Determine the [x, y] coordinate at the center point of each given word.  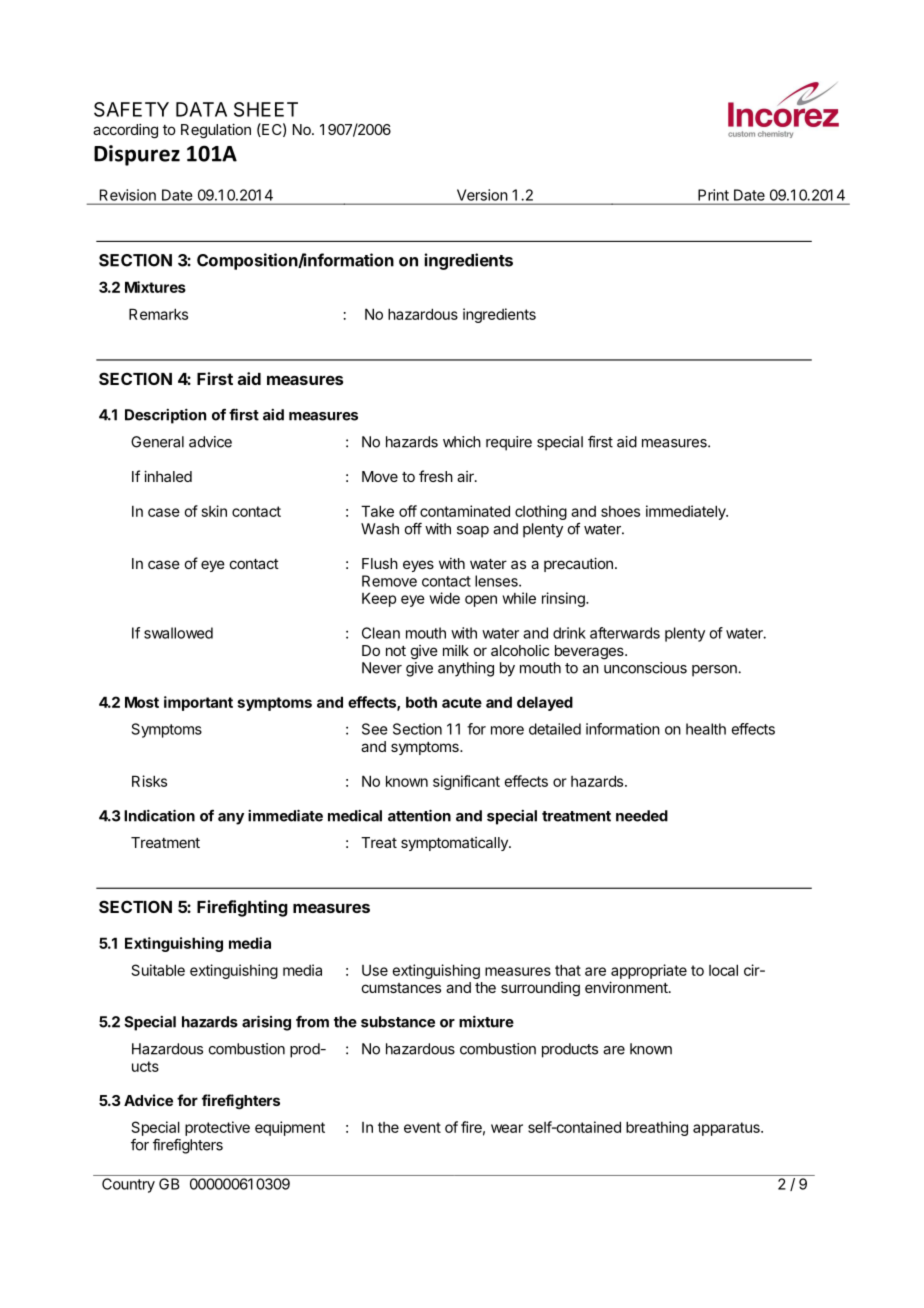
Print [713, 195]
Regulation [216, 131]
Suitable [158, 970]
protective [217, 1128]
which [462, 442]
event [422, 1127]
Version [482, 195]
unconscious [645, 668]
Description [165, 416]
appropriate [649, 971]
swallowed [178, 633]
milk [456, 650]
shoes [620, 511]
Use [375, 970]
